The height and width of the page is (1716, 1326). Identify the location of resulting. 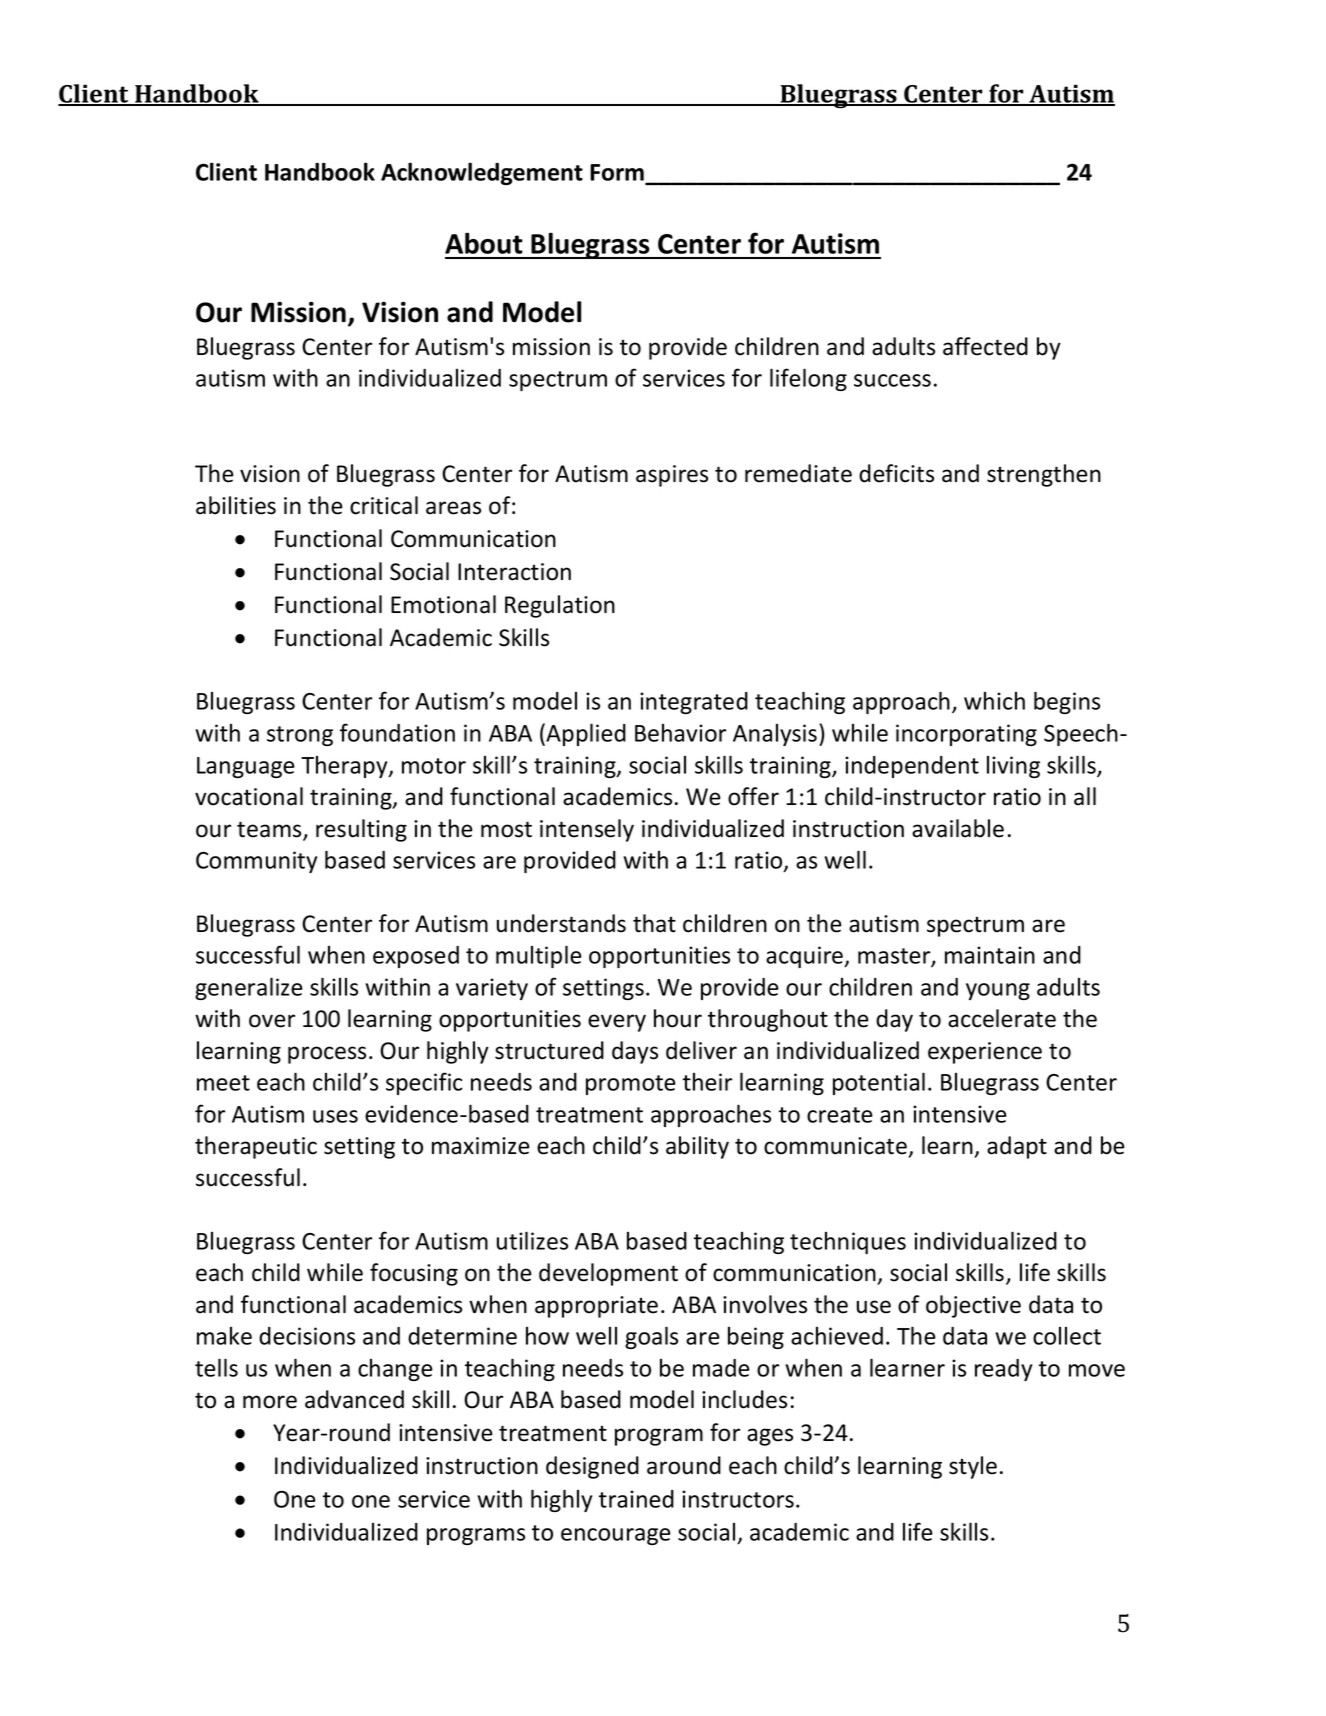
(361, 830).
